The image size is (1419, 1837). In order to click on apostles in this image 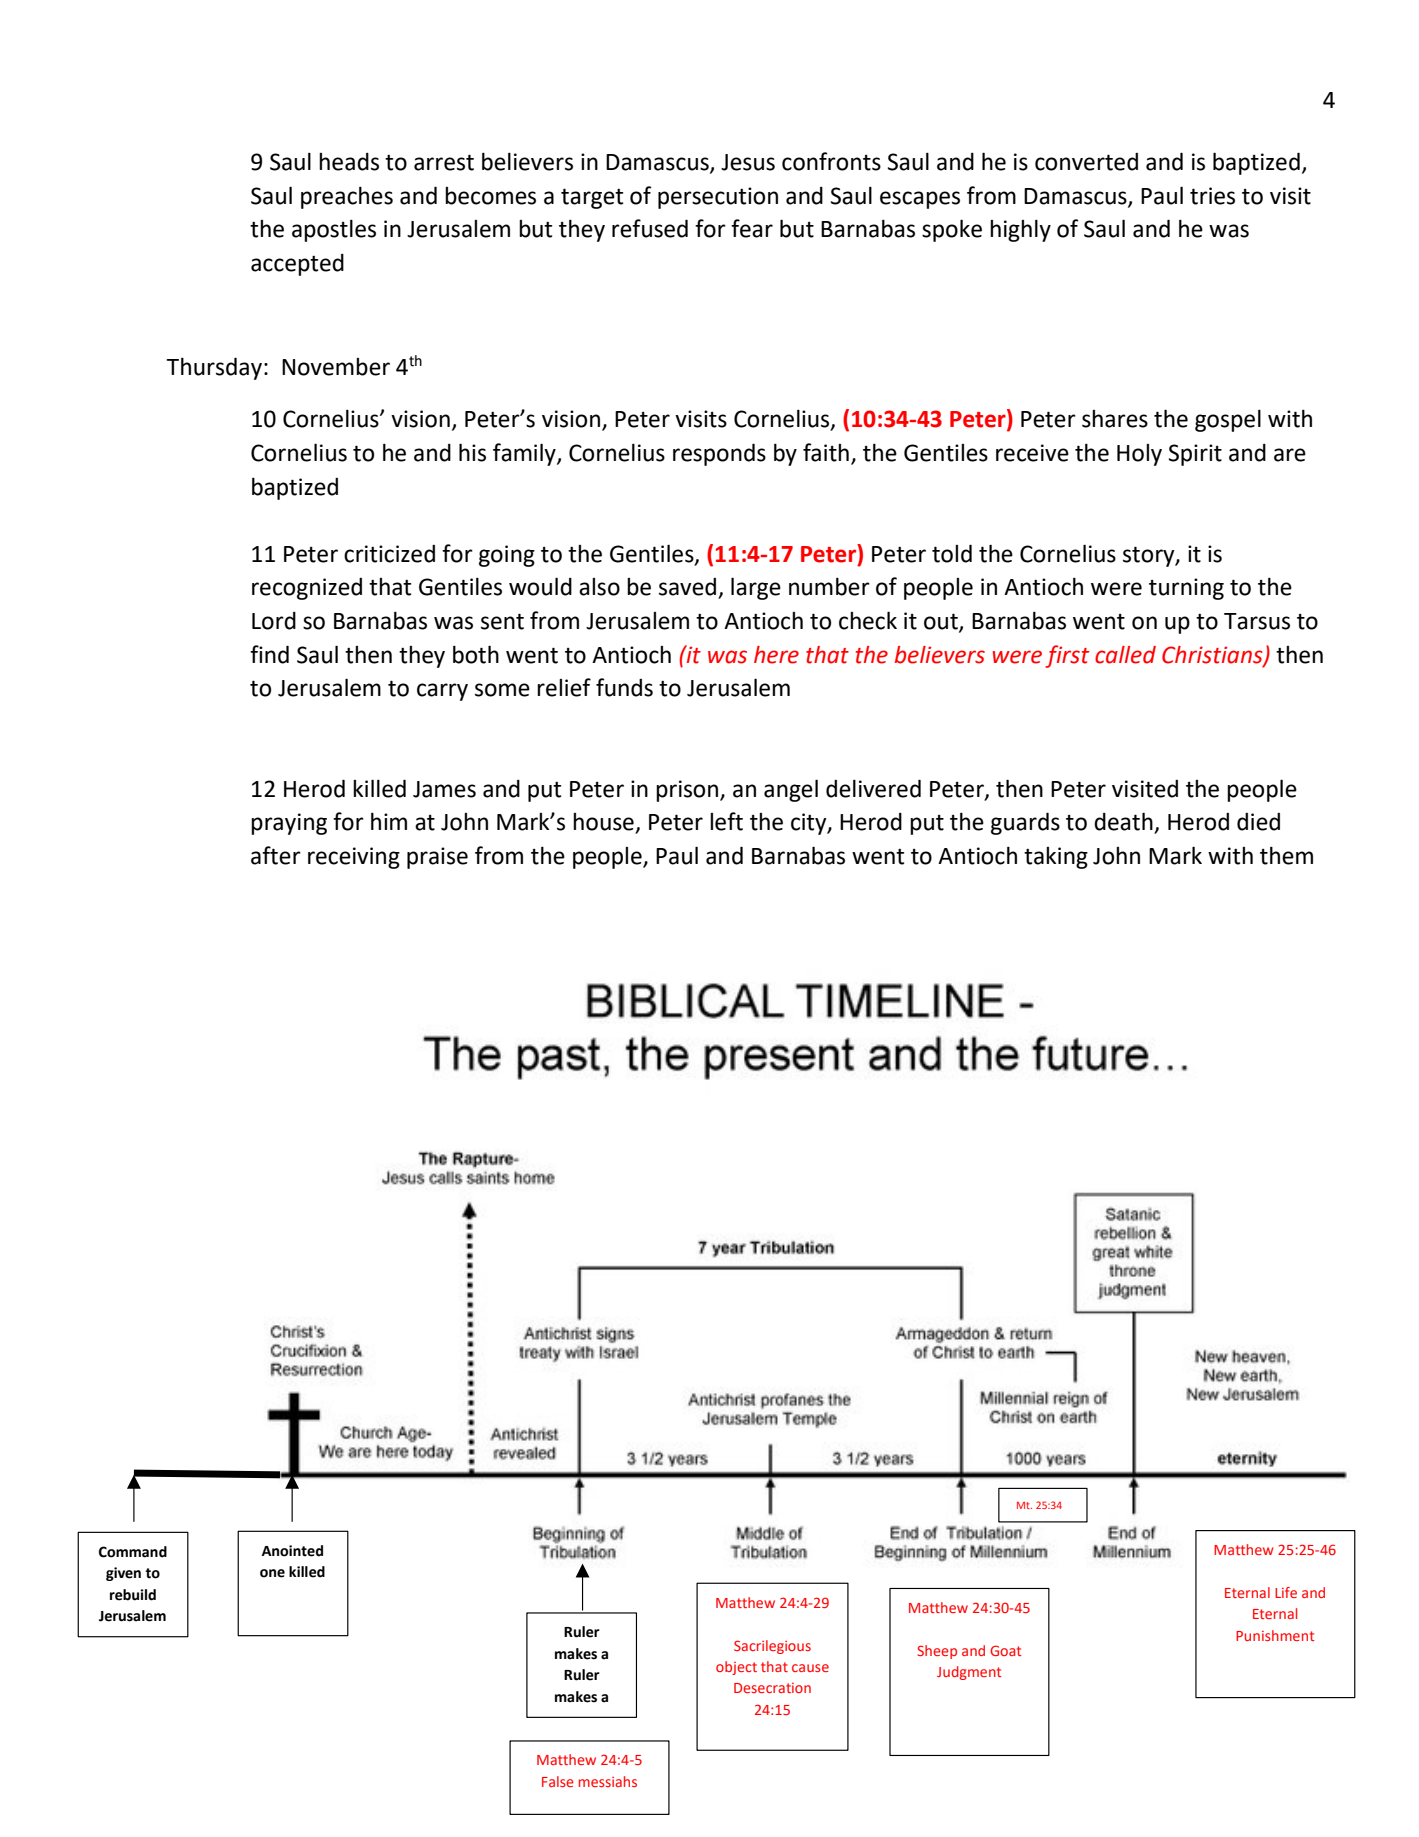, I will do `click(334, 231)`.
